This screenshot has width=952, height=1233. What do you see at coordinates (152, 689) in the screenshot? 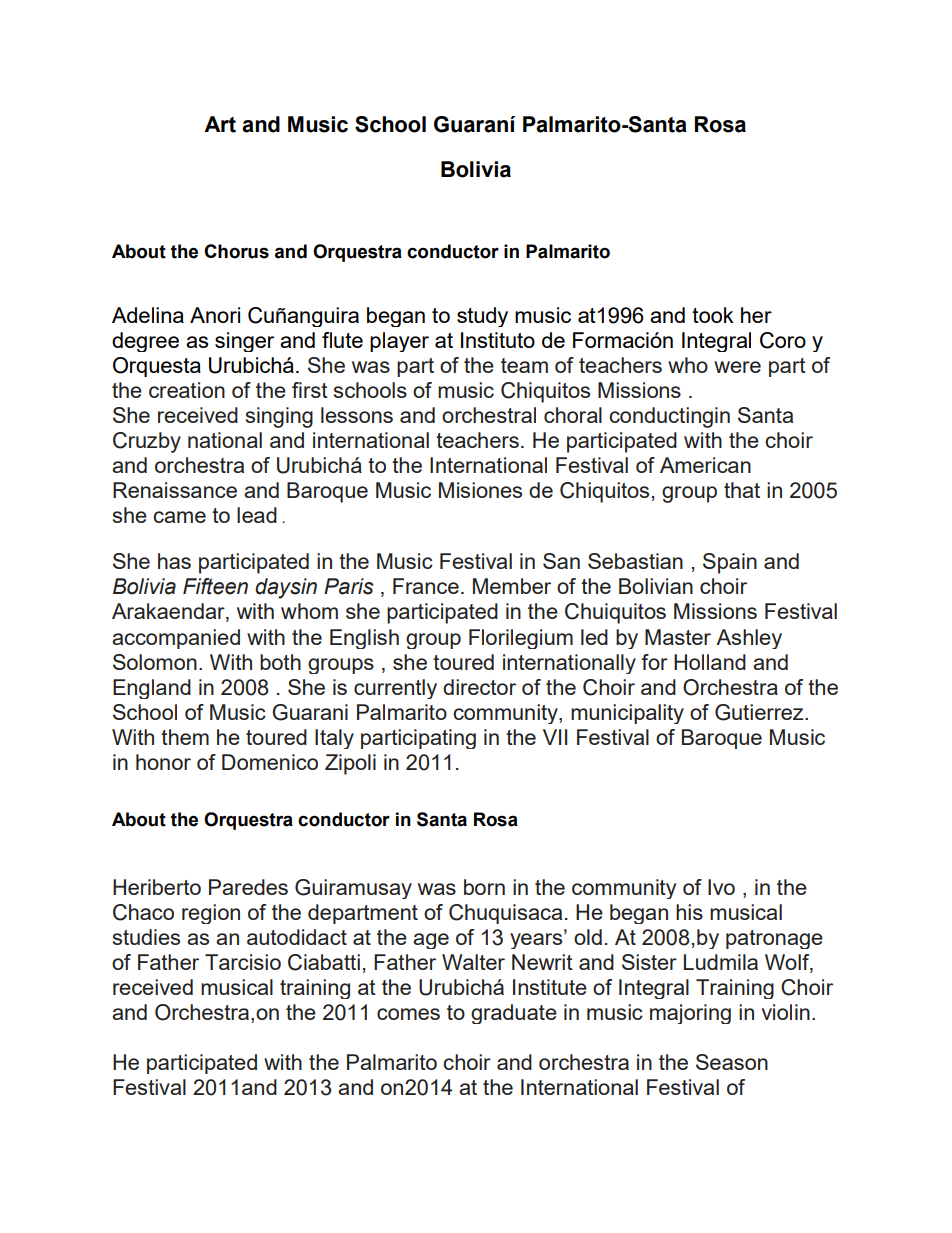
I see `England` at bounding box center [152, 689].
